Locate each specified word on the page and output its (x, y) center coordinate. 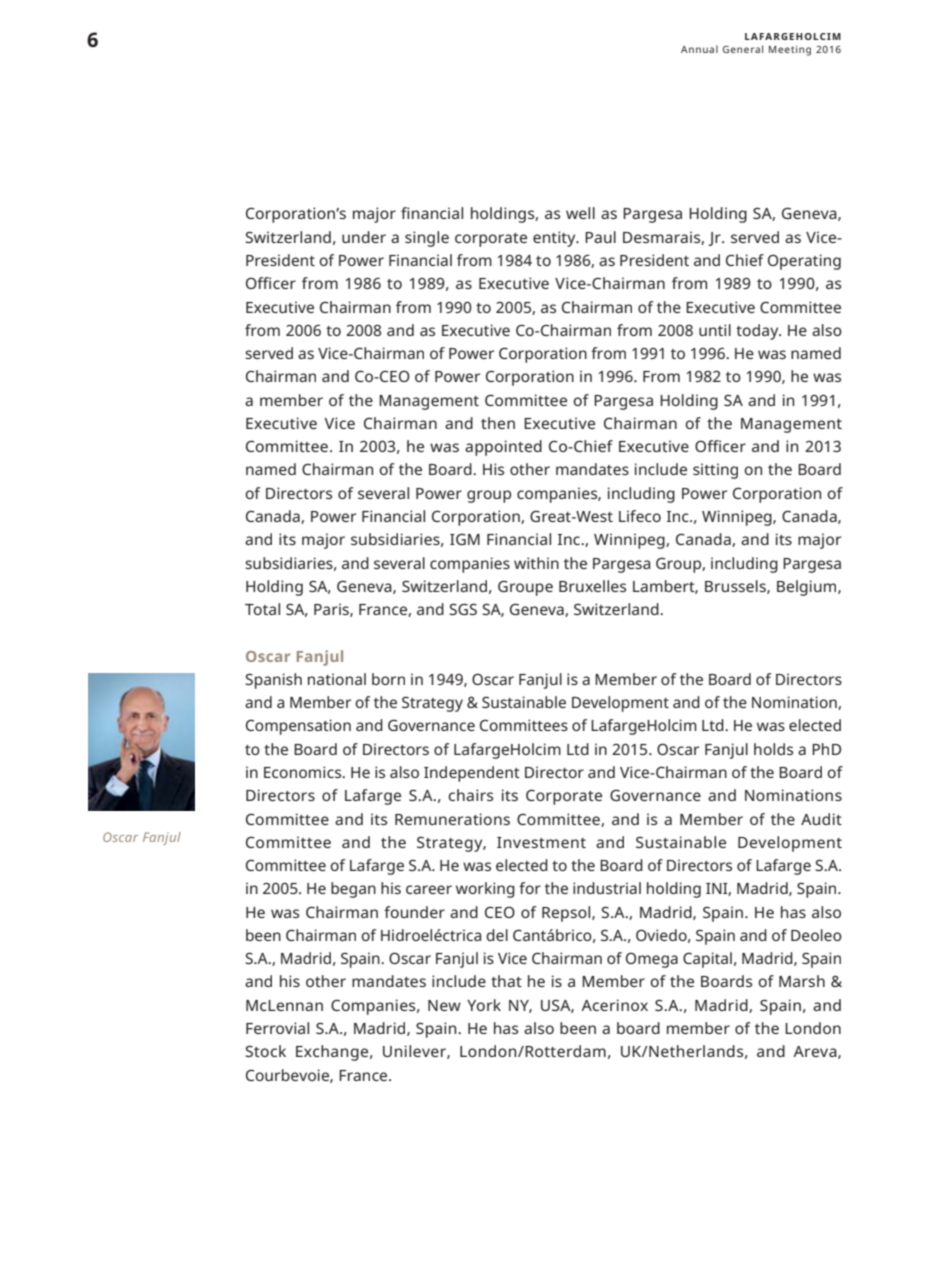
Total (262, 609)
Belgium (808, 588)
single (427, 239)
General (743, 49)
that (506, 981)
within (536, 563)
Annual (699, 49)
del (497, 935)
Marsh (802, 981)
